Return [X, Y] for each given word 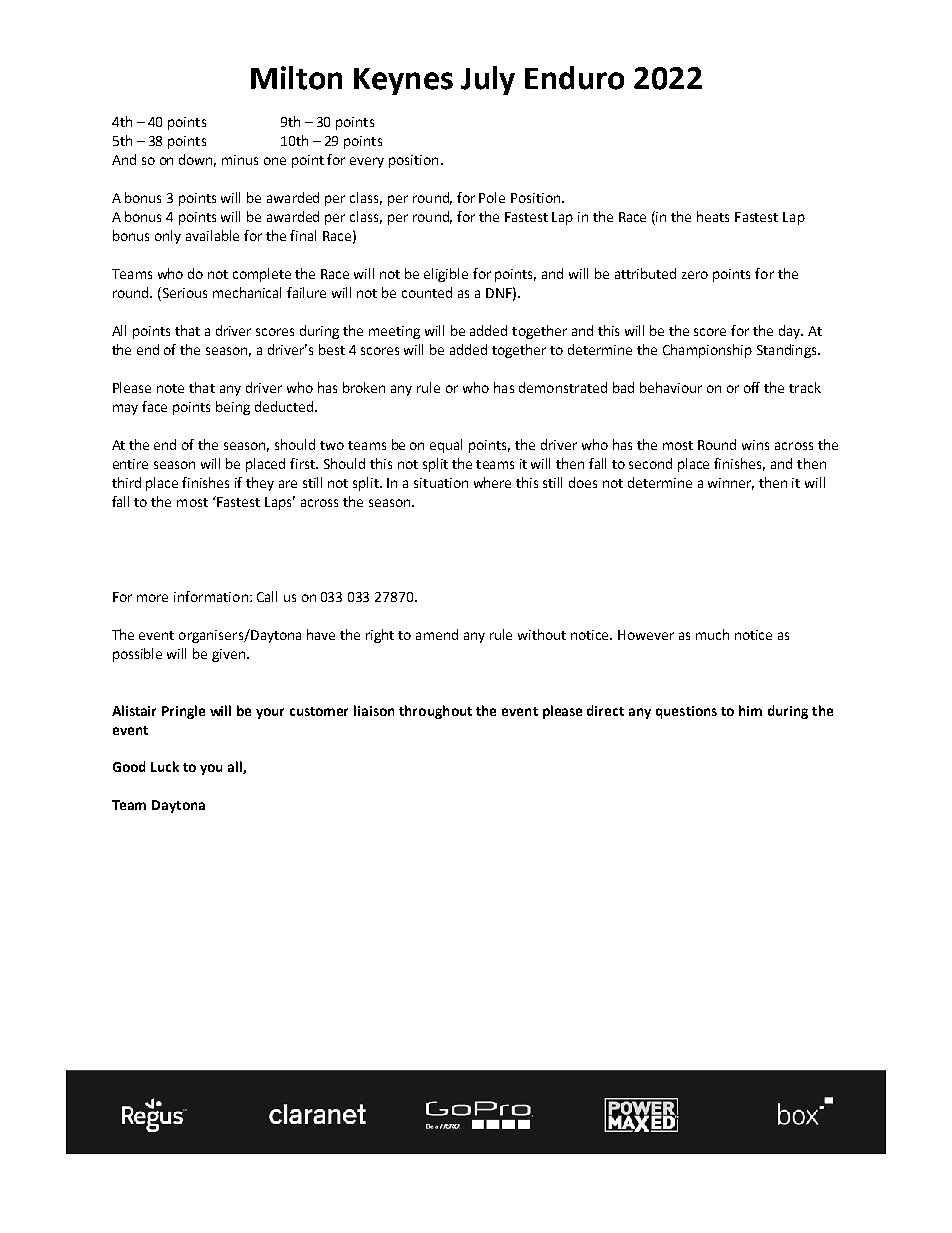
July [488, 80]
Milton [296, 78]
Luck [165, 766]
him [750, 710]
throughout [435, 712]
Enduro [574, 78]
